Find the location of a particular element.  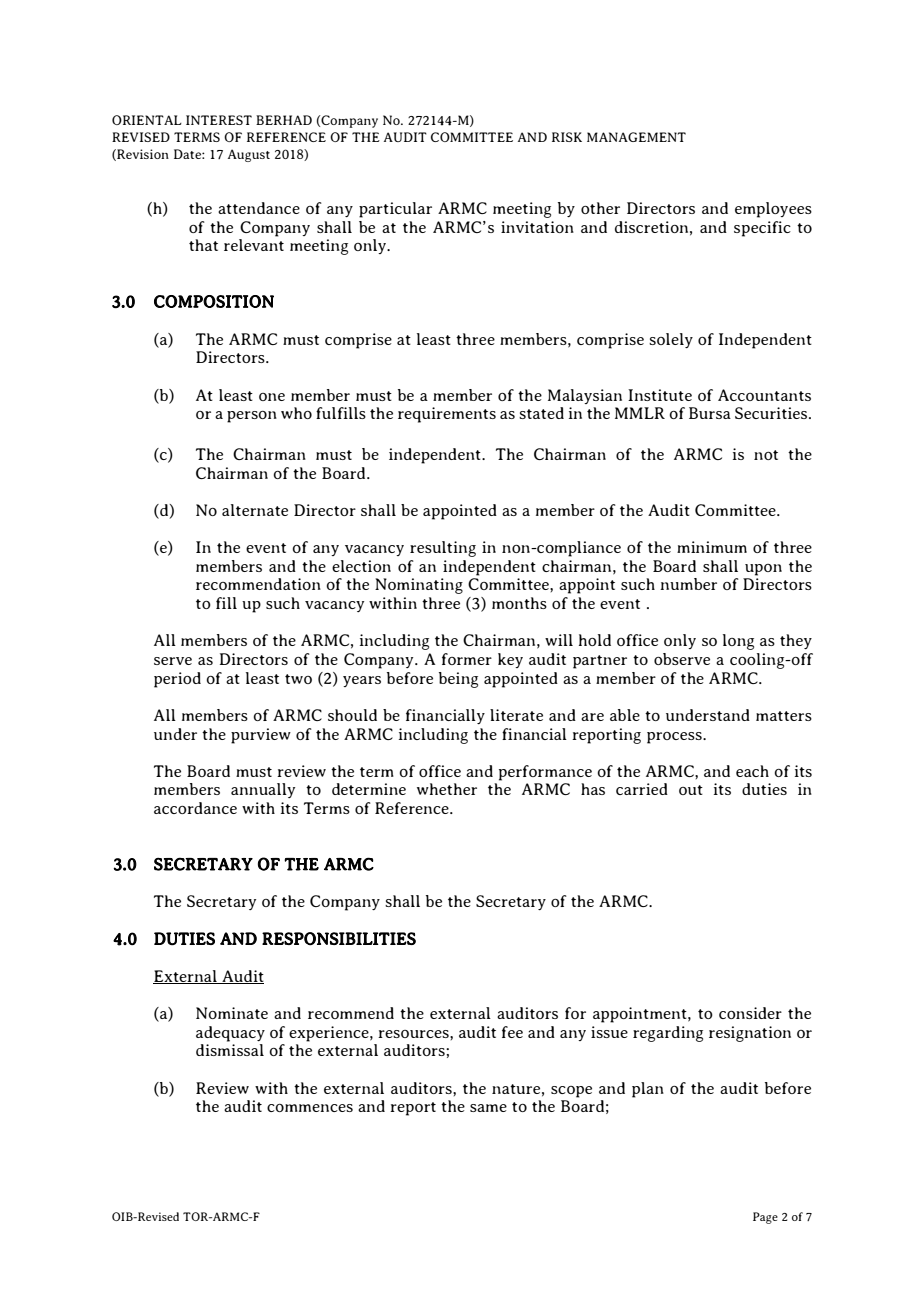

August is located at coordinates (249, 155).
